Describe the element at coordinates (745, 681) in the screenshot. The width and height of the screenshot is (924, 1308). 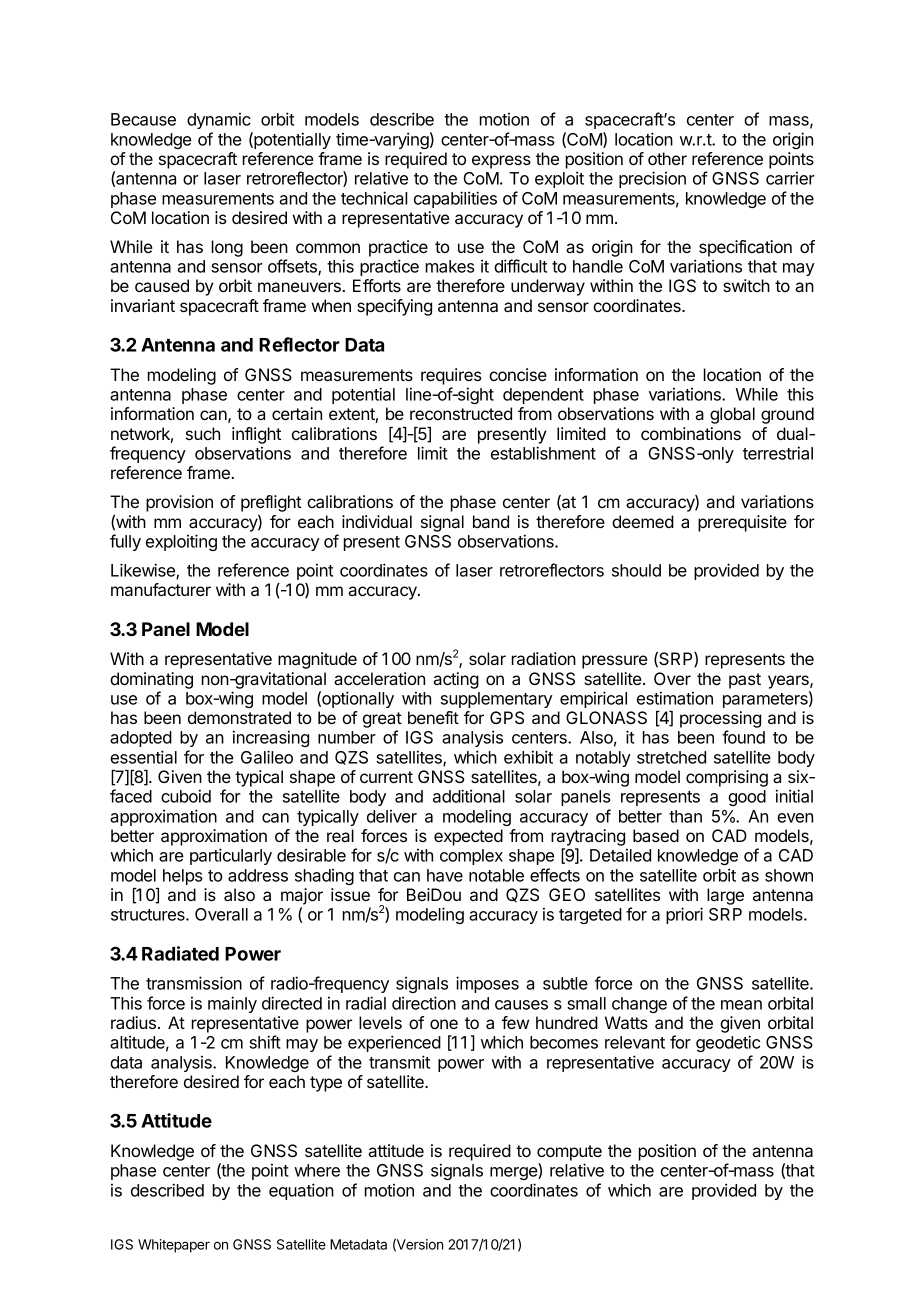
I see `past` at that location.
